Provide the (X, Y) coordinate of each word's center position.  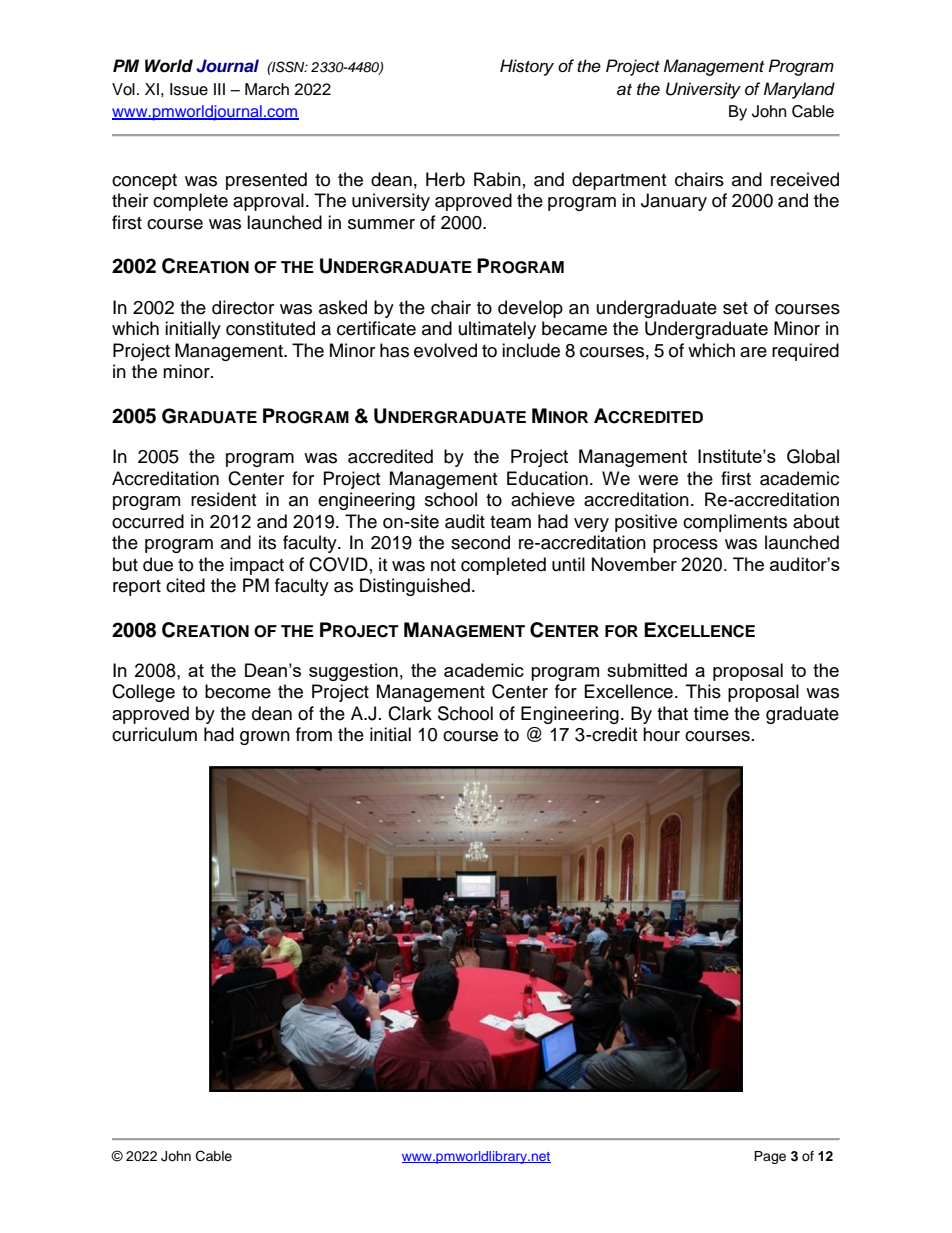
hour (661, 734)
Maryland (799, 90)
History (527, 67)
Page (770, 1157)
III (219, 89)
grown (265, 738)
